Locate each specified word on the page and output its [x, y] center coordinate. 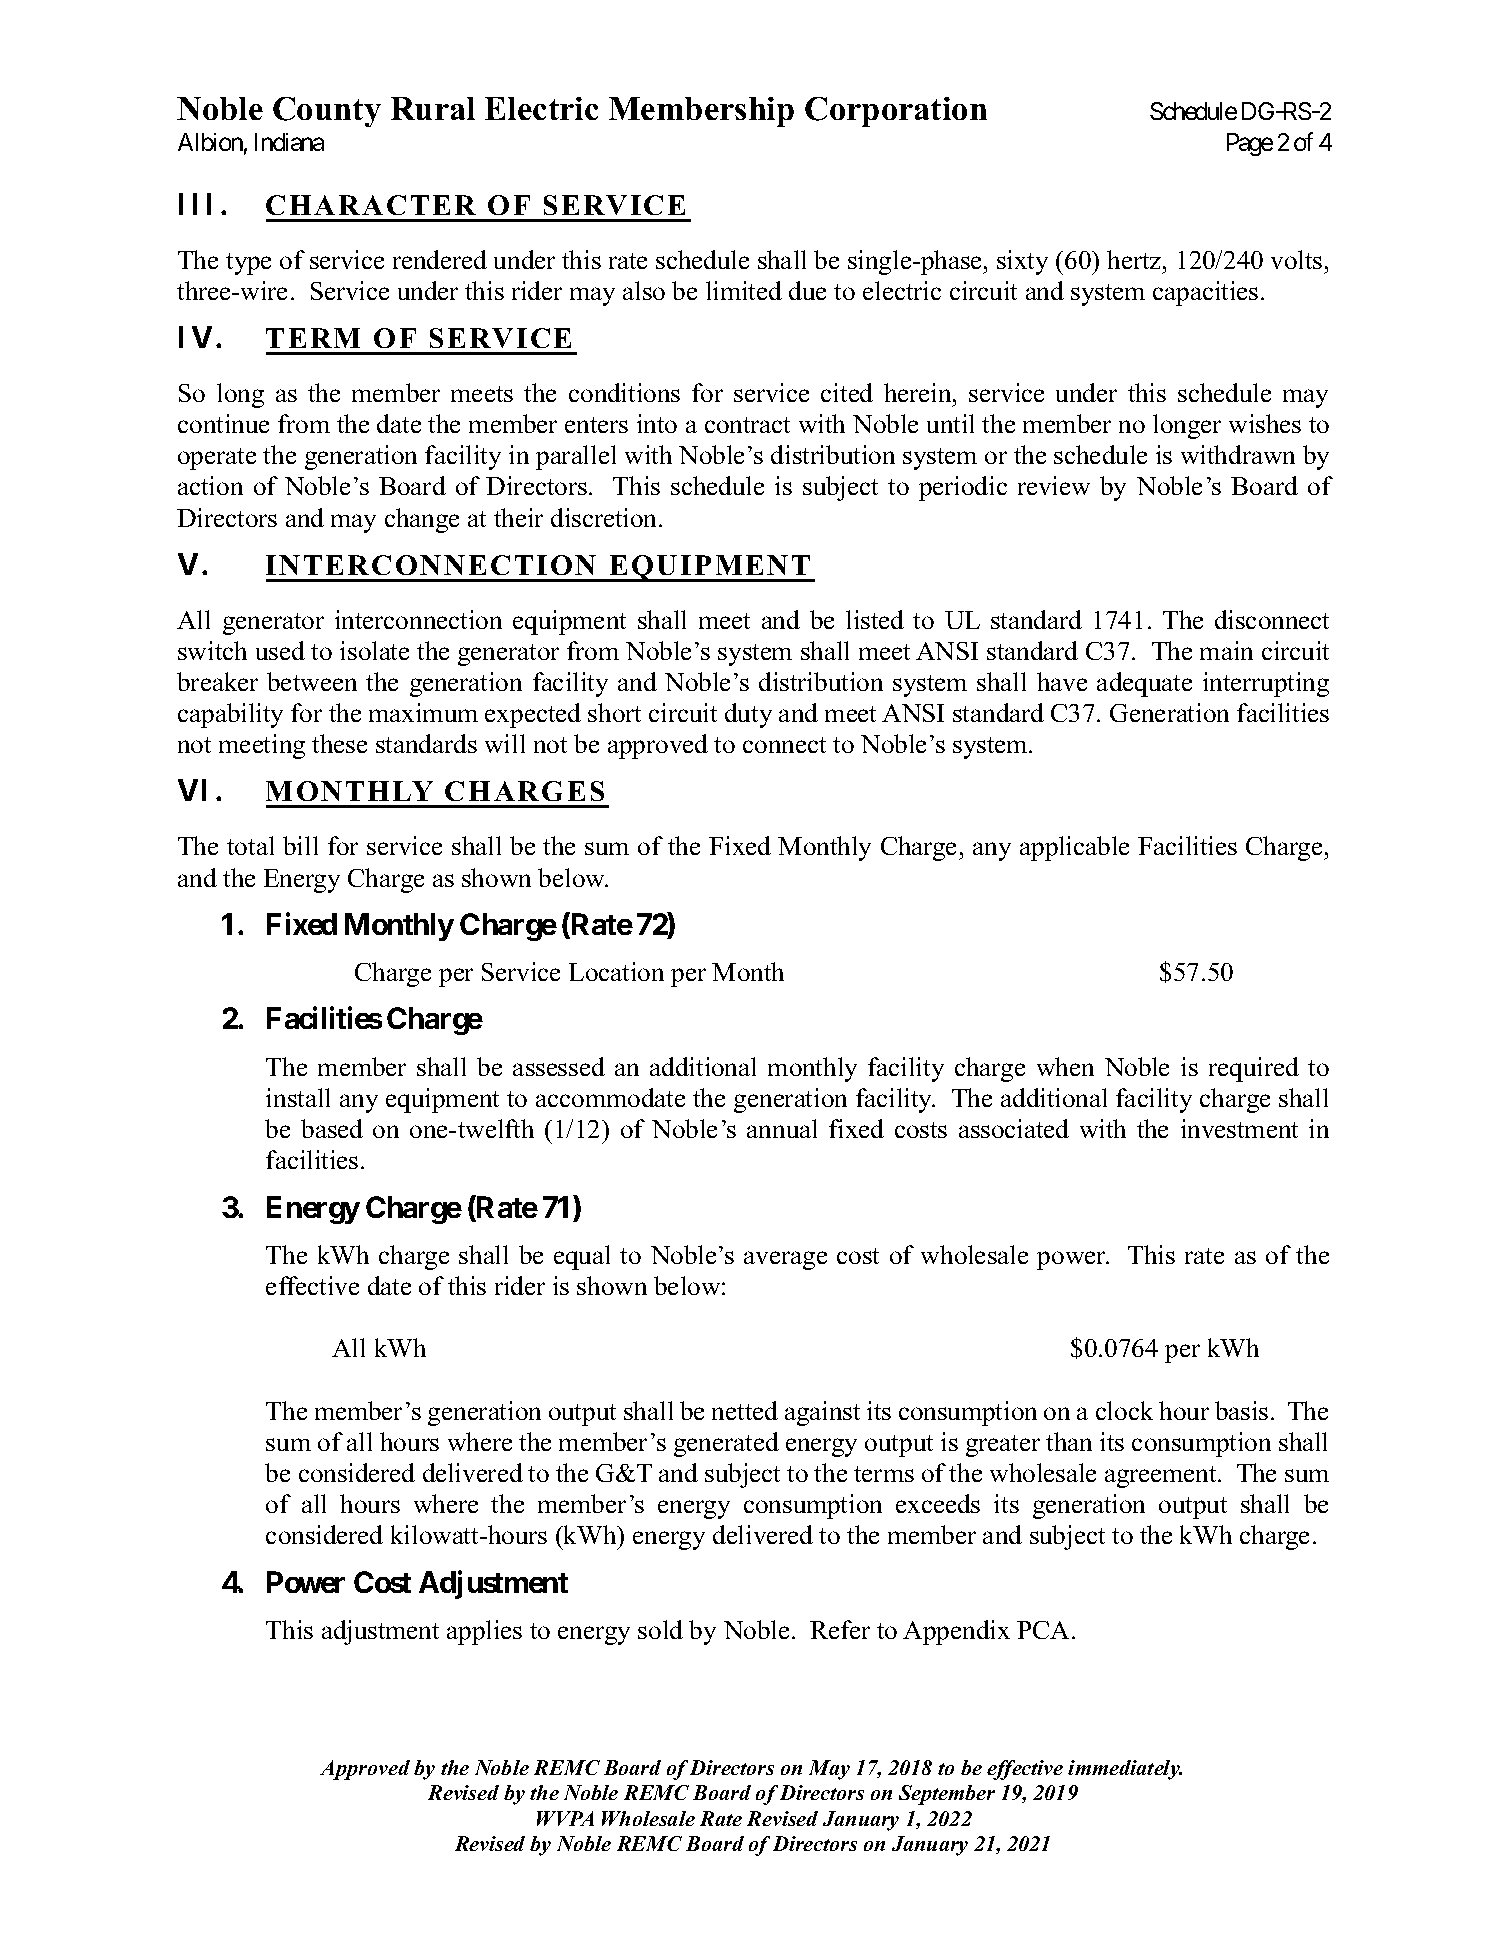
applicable [1074, 848]
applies [484, 1632]
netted [745, 1410]
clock [1124, 1410]
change [422, 520]
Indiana [289, 142]
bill [300, 845]
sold [660, 1629]
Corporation [896, 112]
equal [582, 1257]
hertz [1135, 259]
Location [616, 971]
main [1226, 650]
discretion [605, 517]
